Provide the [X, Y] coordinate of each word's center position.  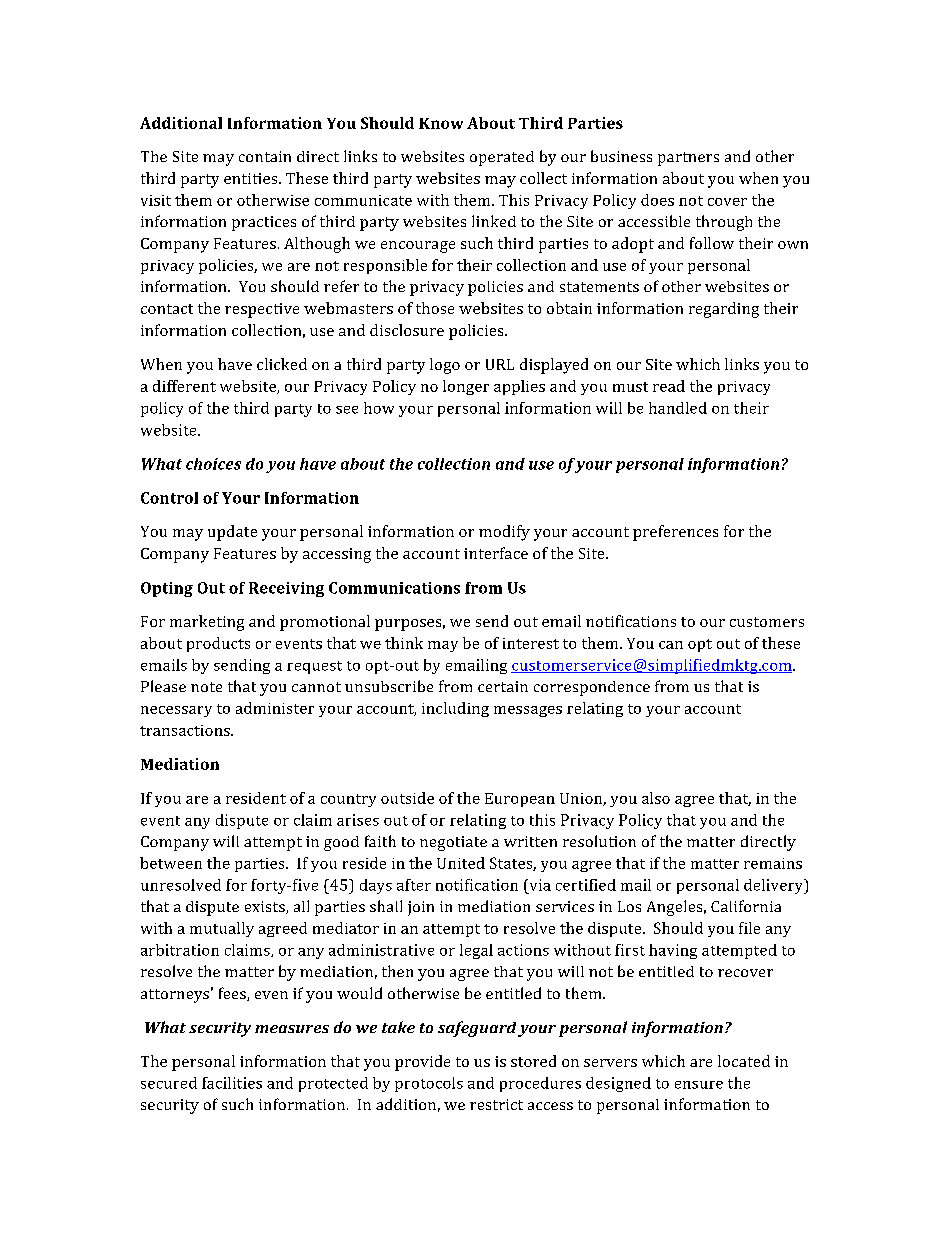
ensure [699, 1085]
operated [502, 158]
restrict [496, 1104]
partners [688, 159]
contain [265, 156]
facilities [232, 1083]
